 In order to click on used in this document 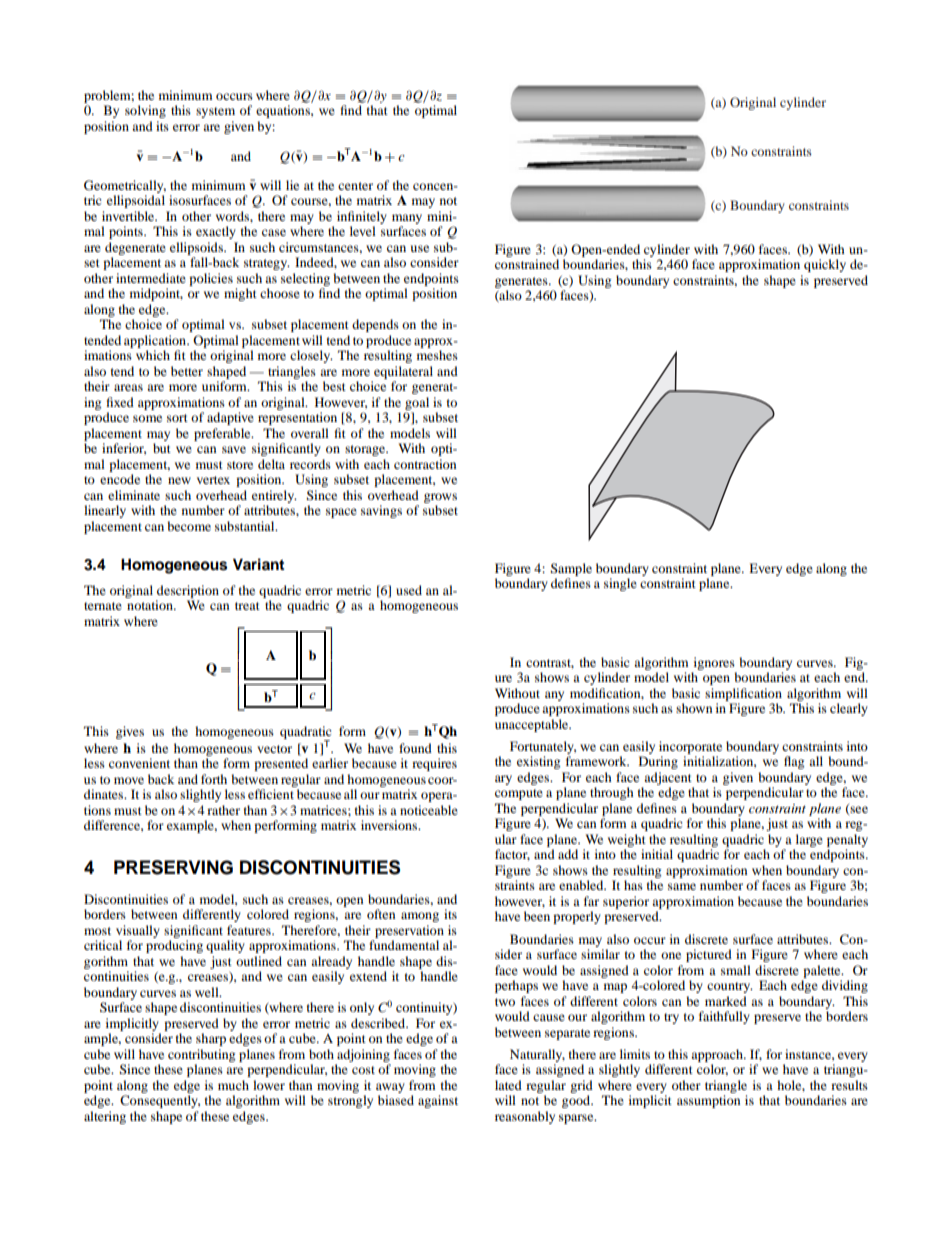, I will do `click(409, 590)`.
